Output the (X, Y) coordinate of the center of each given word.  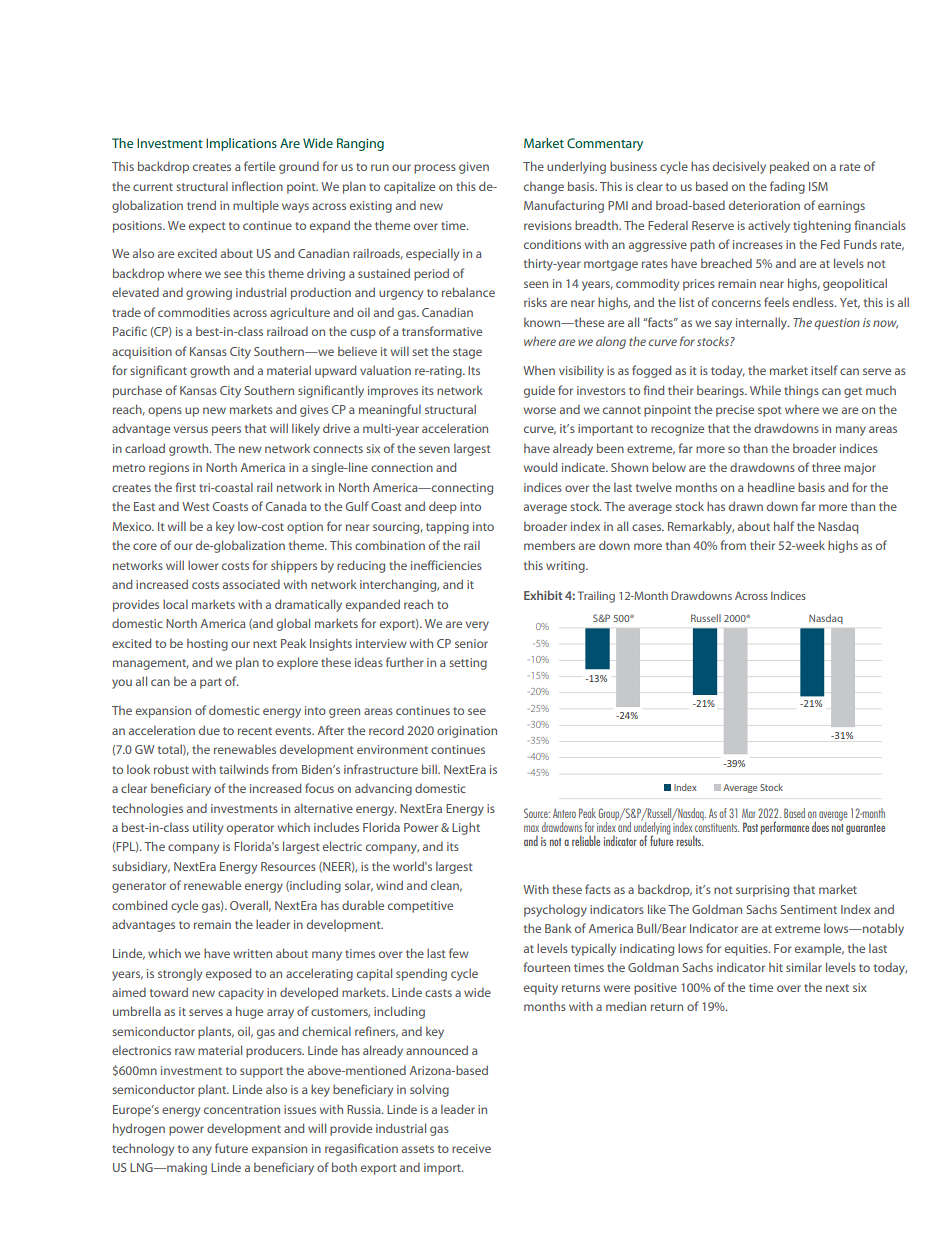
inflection (257, 186)
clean (446, 886)
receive (471, 1148)
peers (226, 431)
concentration (242, 1109)
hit (776, 967)
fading (787, 187)
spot (769, 411)
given (474, 168)
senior (471, 643)
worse (540, 410)
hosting (207, 644)
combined (139, 905)
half (784, 526)
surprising (762, 891)
